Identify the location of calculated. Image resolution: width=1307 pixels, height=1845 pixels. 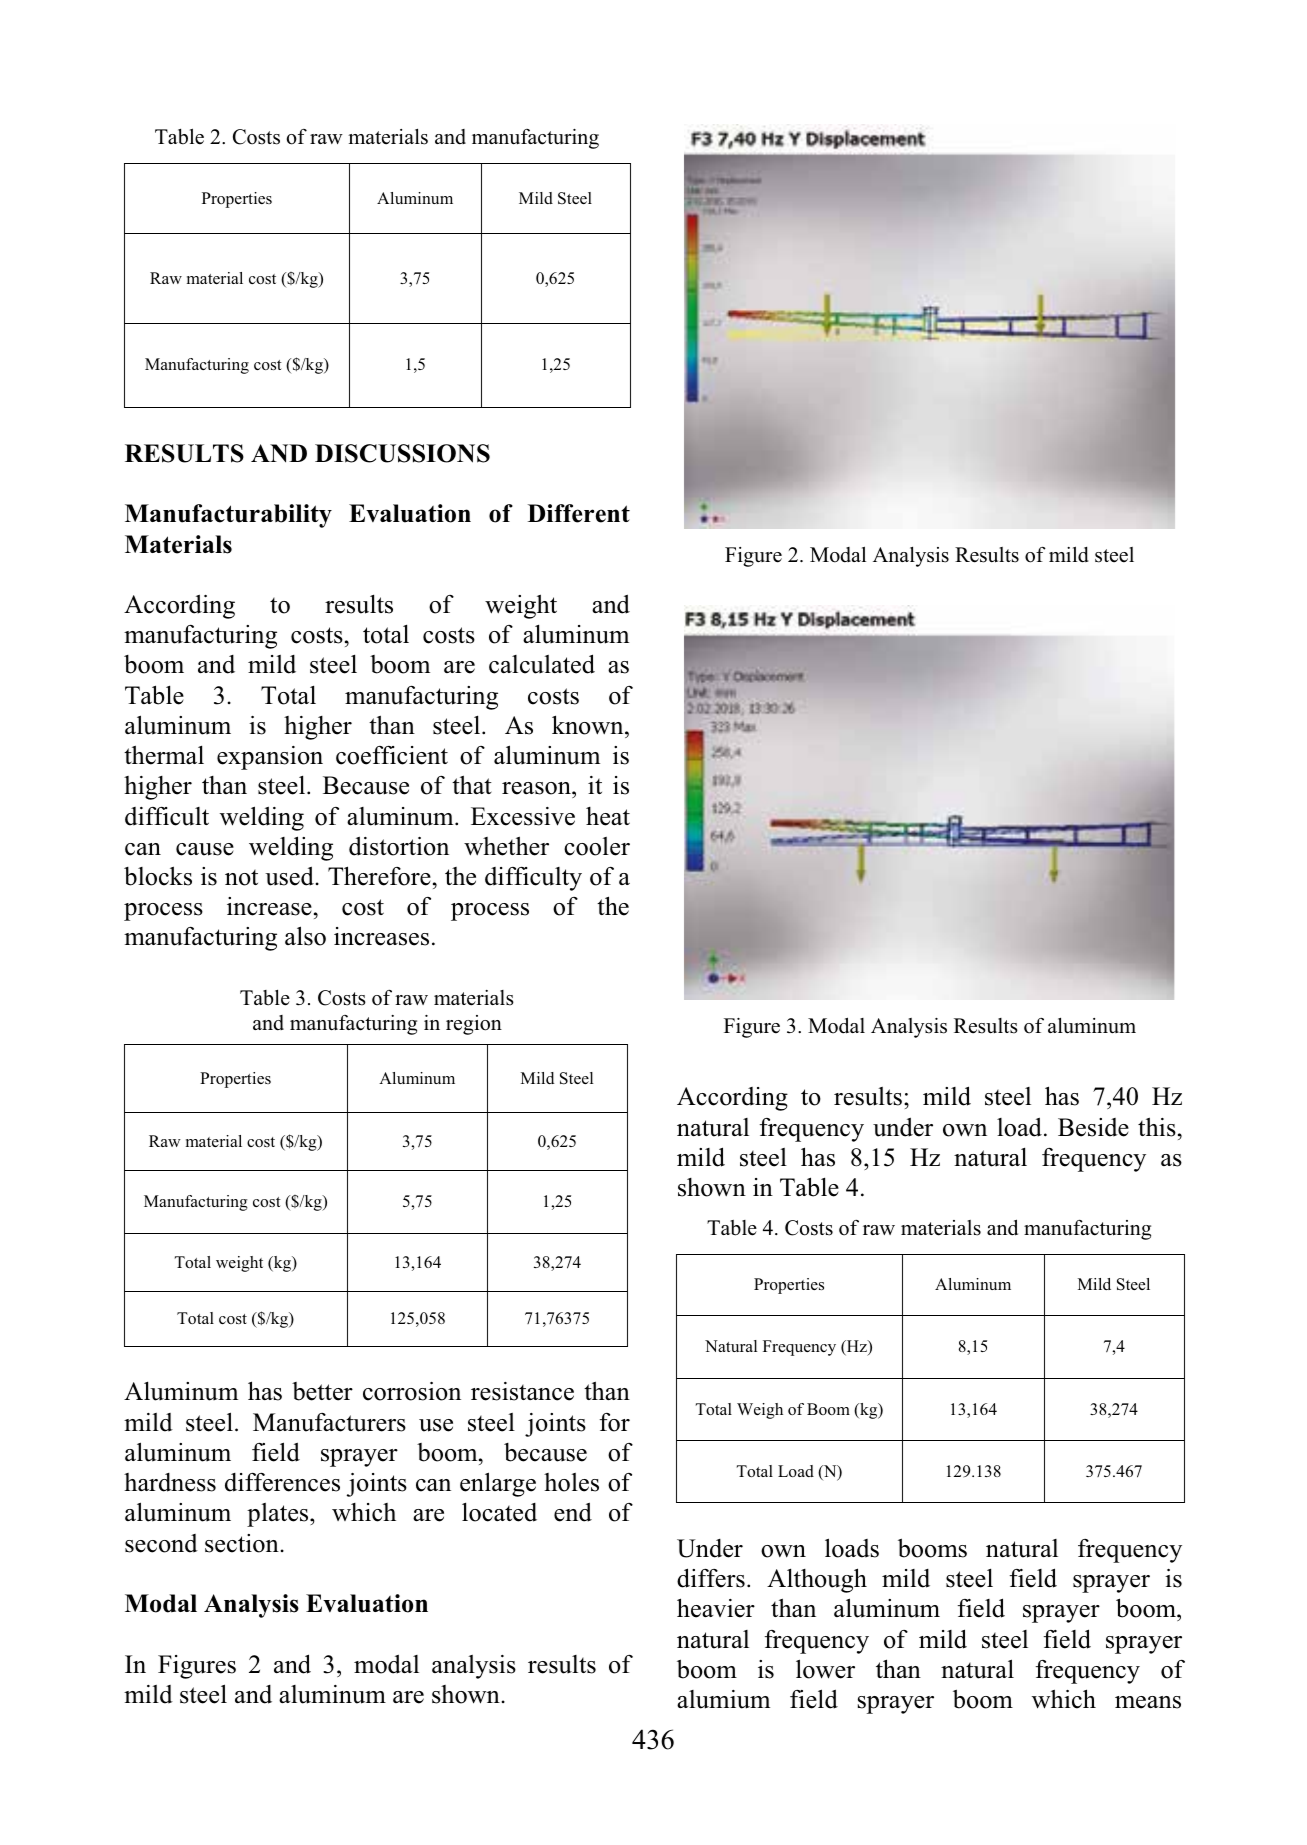
(542, 664).
